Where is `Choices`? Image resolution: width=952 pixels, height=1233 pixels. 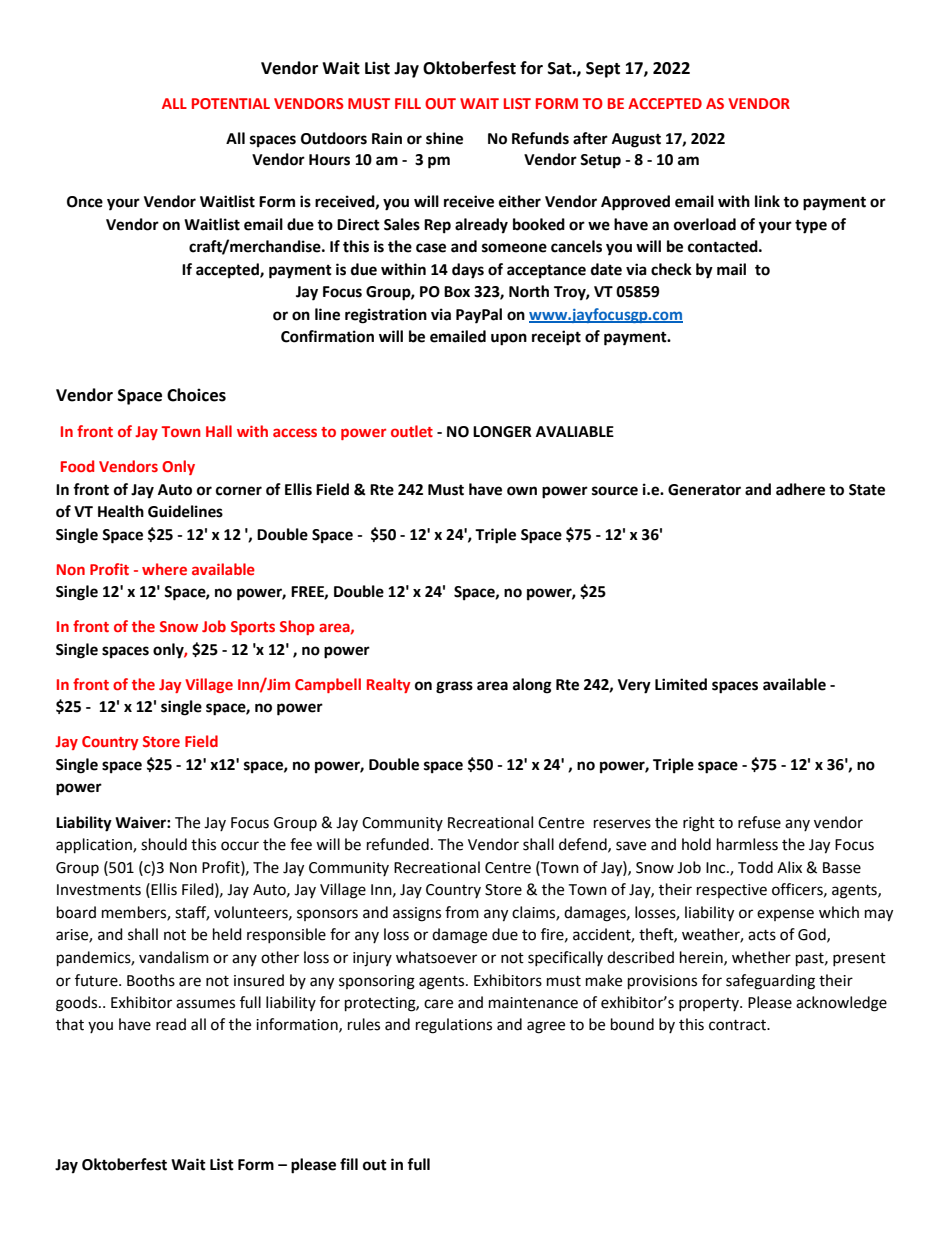
Choices is located at coordinates (196, 395).
